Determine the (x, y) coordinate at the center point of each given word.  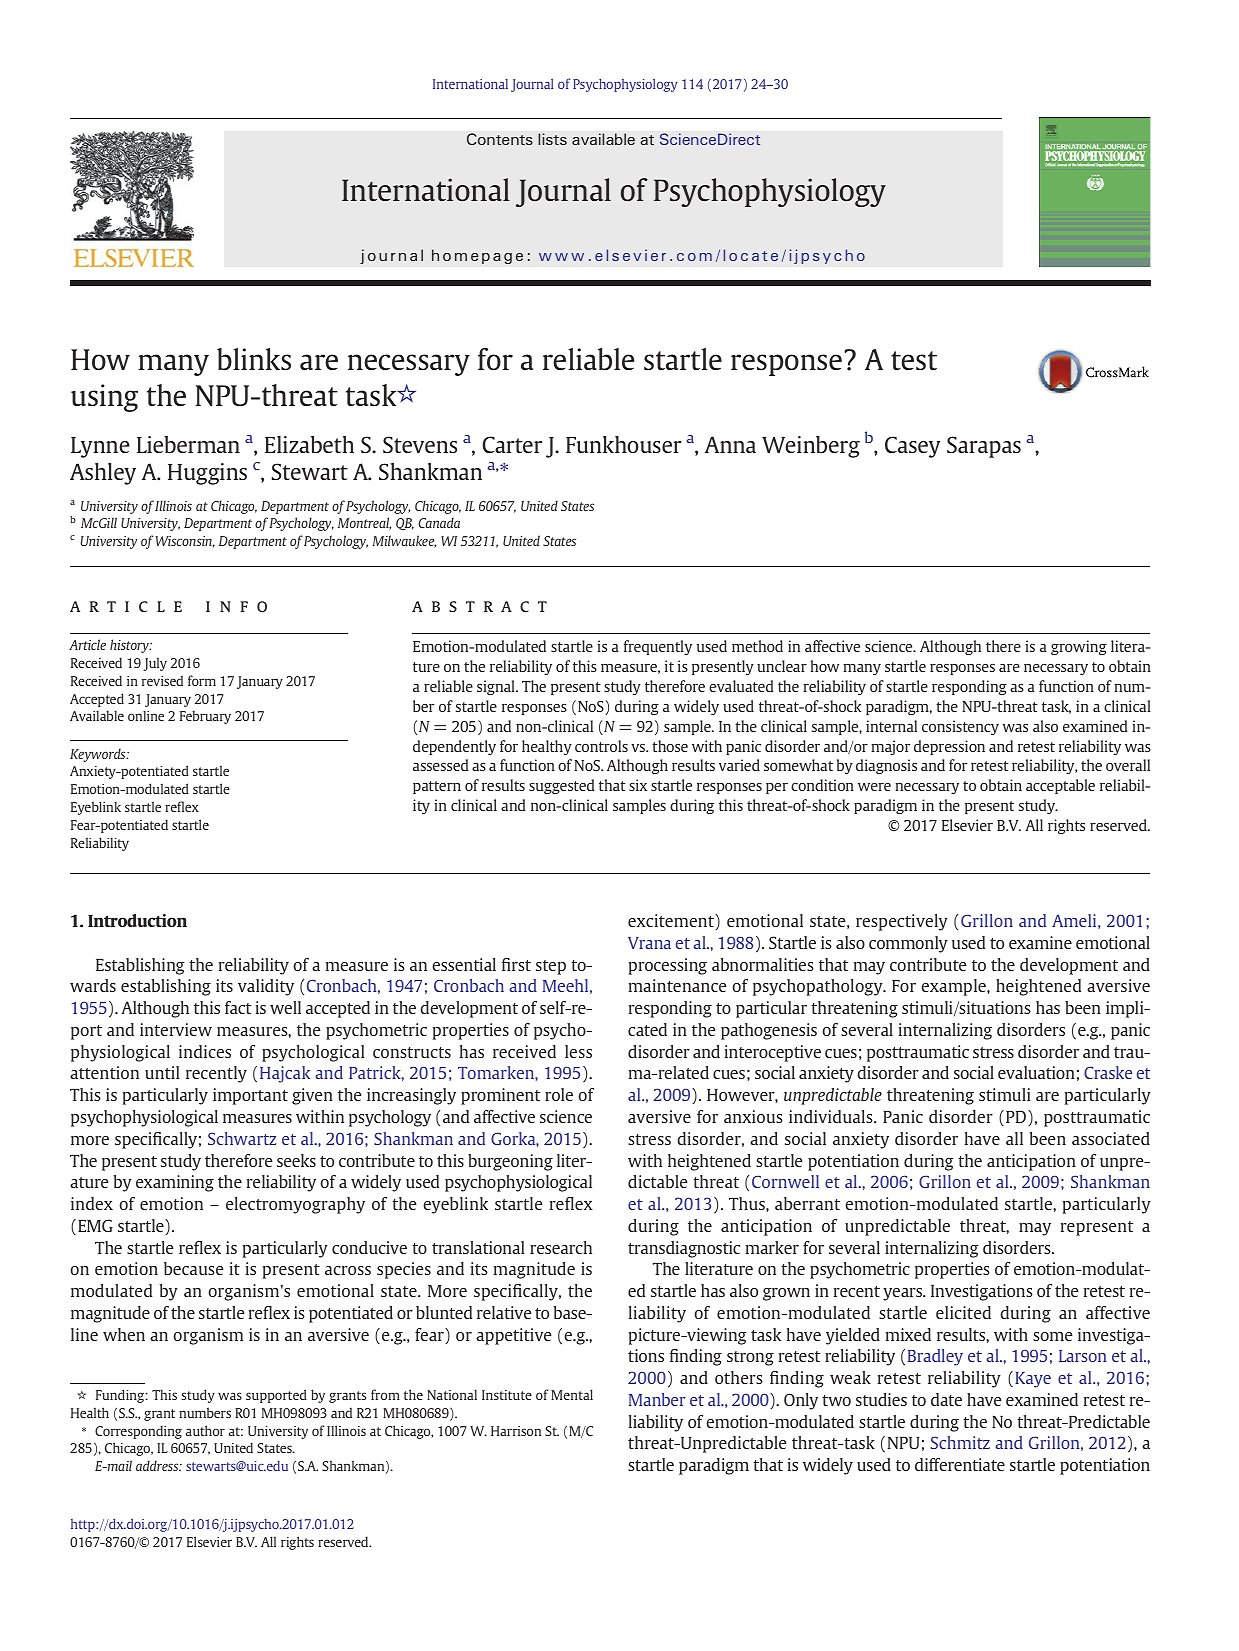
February (205, 717)
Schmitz (960, 1442)
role (559, 1094)
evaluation (1036, 1072)
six (638, 785)
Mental (572, 1394)
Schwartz (242, 1138)
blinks (254, 359)
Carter (512, 444)
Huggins (207, 474)
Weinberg (811, 447)
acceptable (1060, 786)
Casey (912, 447)
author (205, 1430)
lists (552, 139)
